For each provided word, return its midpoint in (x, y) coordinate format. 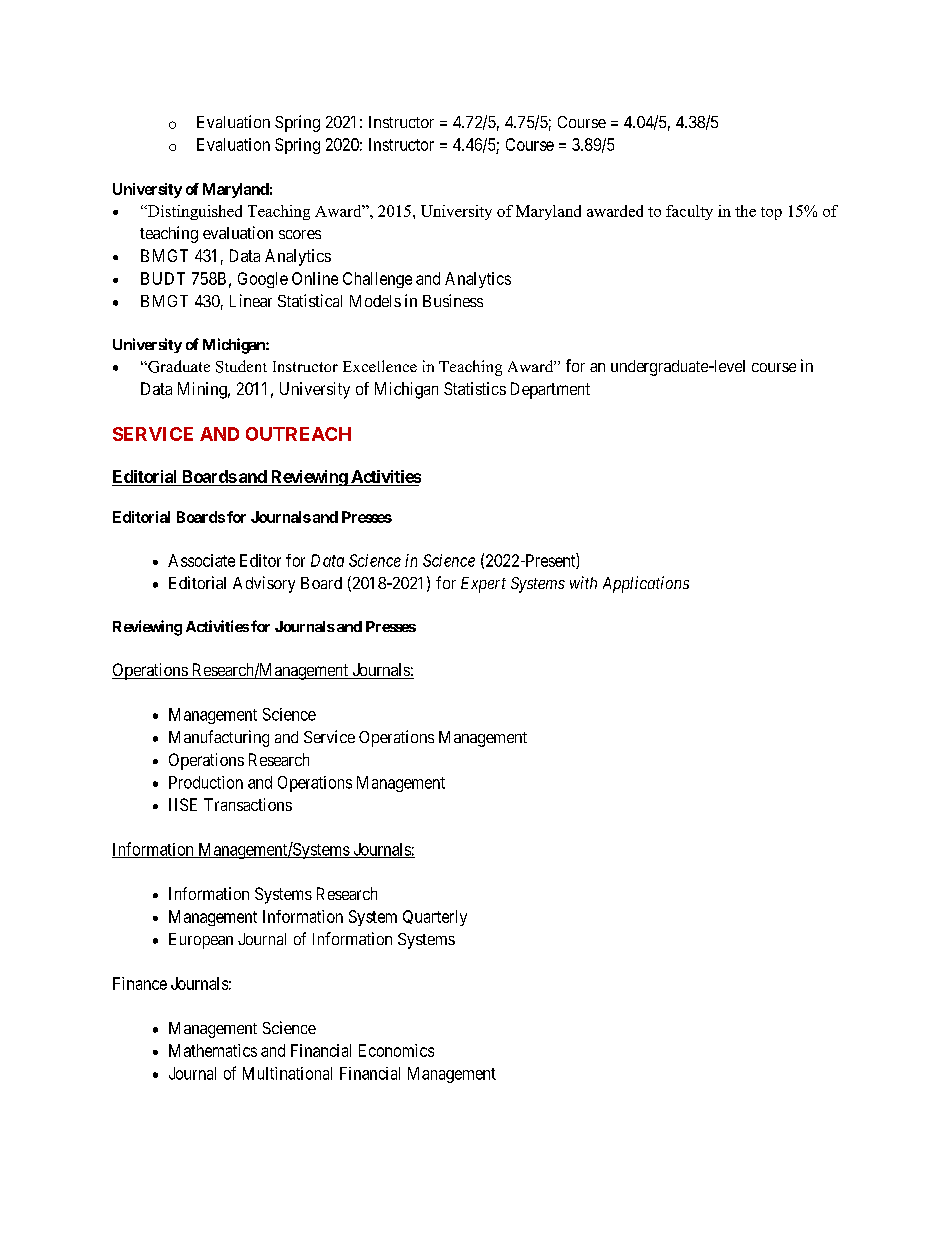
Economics (396, 1050)
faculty (689, 212)
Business (453, 300)
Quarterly (435, 918)
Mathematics (213, 1050)
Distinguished (193, 212)
